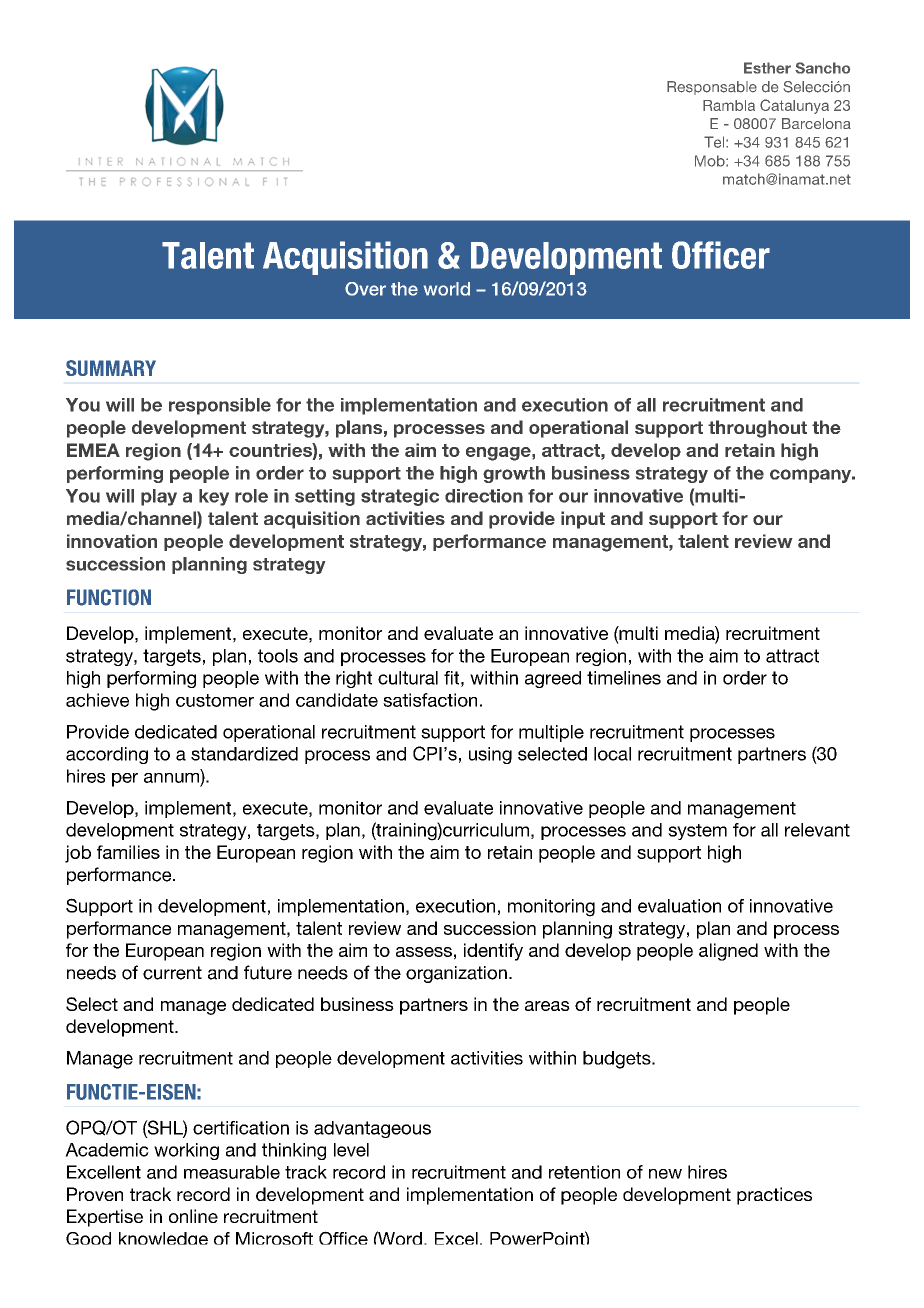 The width and height of the image is (924, 1308). I want to click on customer, so click(215, 700).
